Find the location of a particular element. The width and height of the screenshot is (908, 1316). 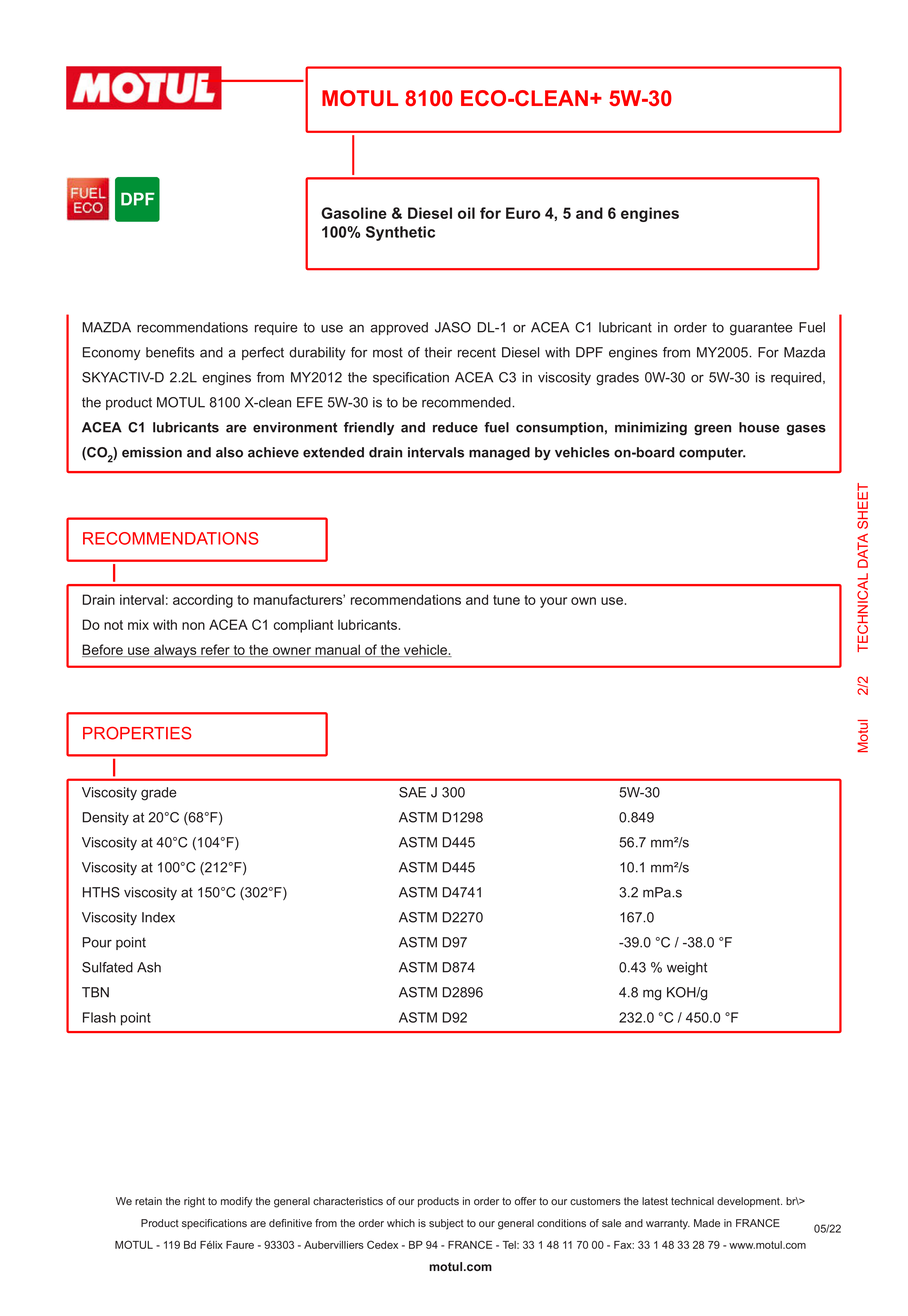

PROPERTIES is located at coordinates (137, 733).
